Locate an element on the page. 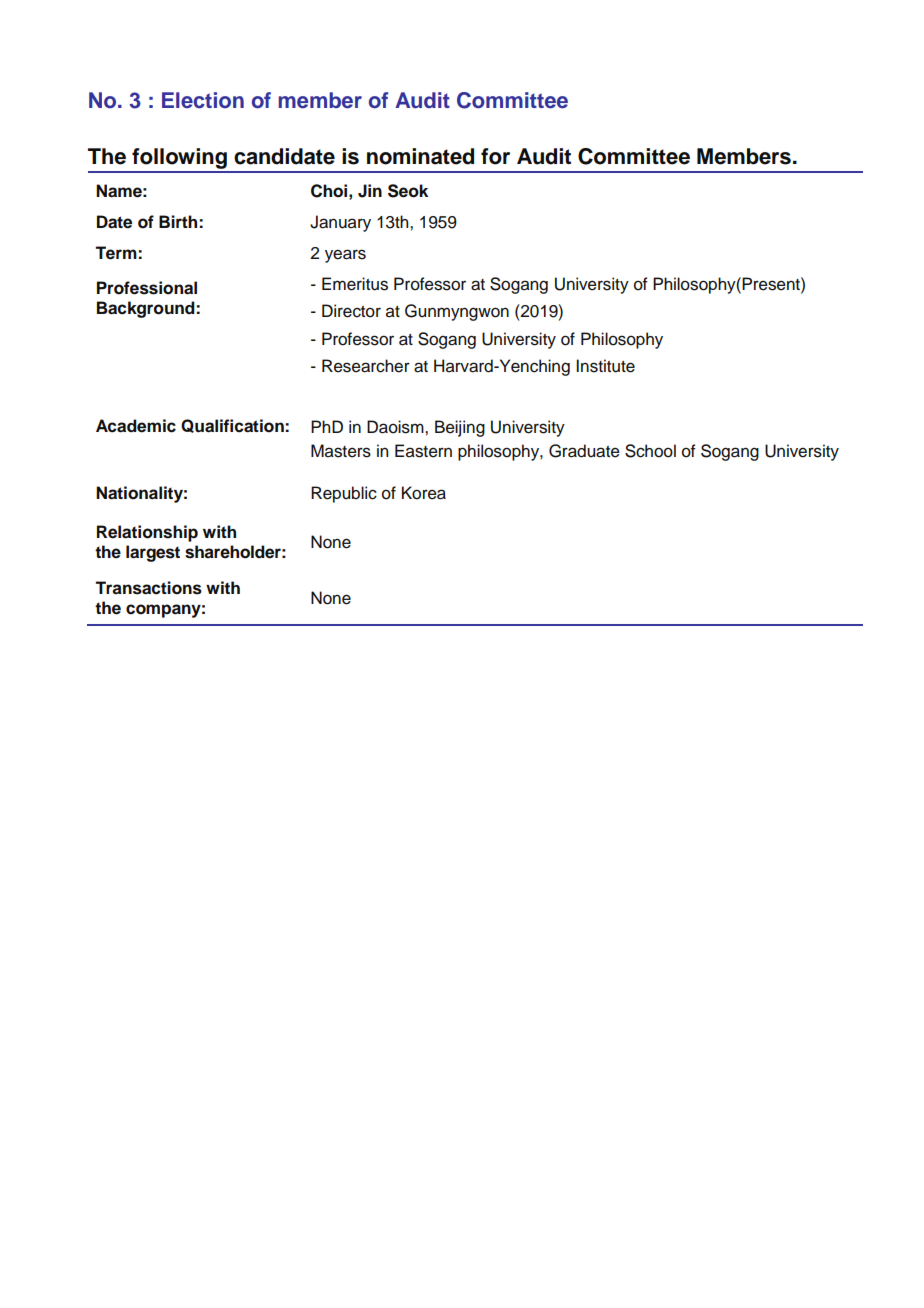  nominated is located at coordinates (420, 156).
